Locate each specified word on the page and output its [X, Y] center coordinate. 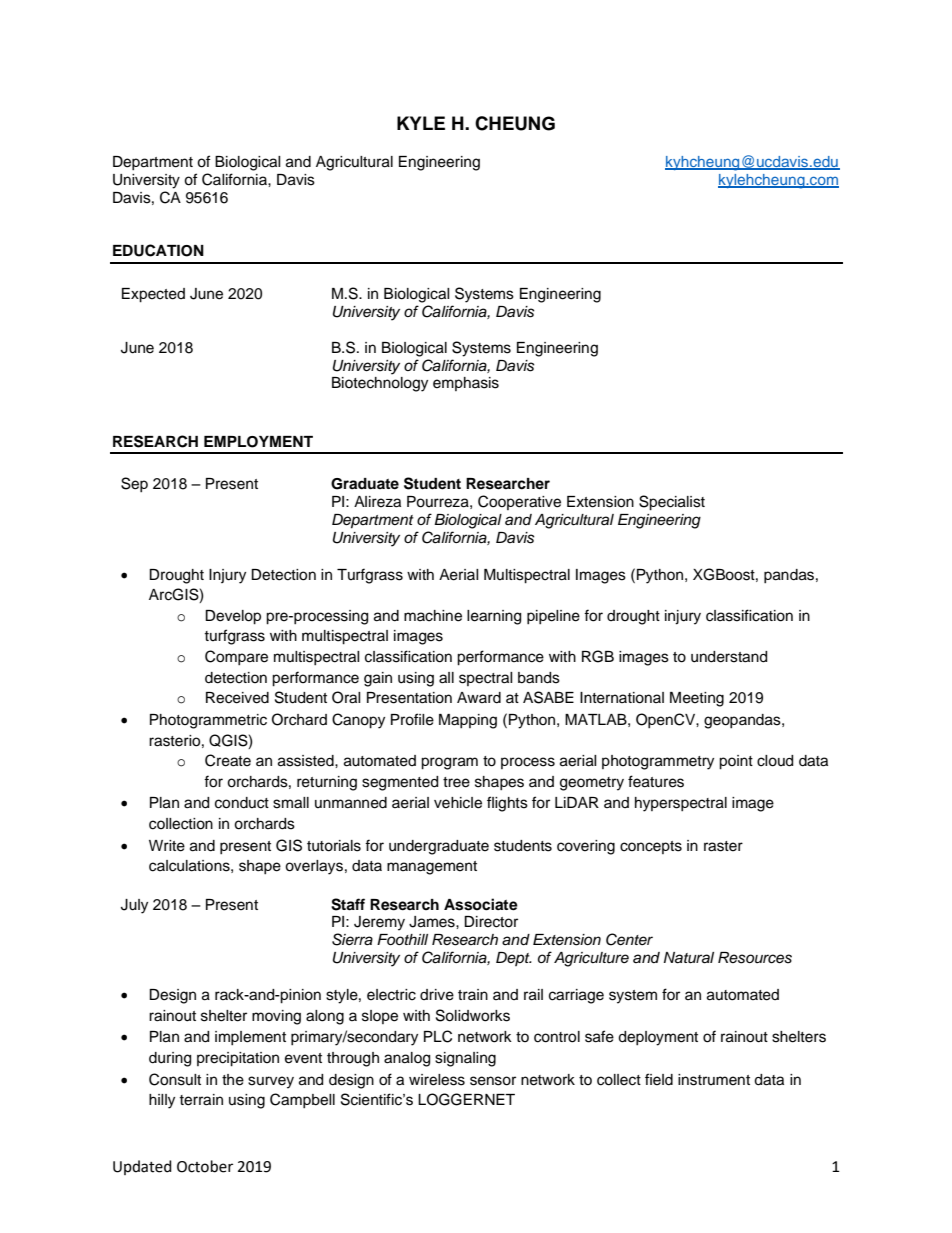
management [432, 868]
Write [167, 846]
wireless [437, 1080]
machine [433, 616]
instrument [714, 1080]
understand [729, 657]
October [205, 1166]
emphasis [466, 384]
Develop [233, 617]
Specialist [672, 503]
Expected [153, 295]
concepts [651, 847]
